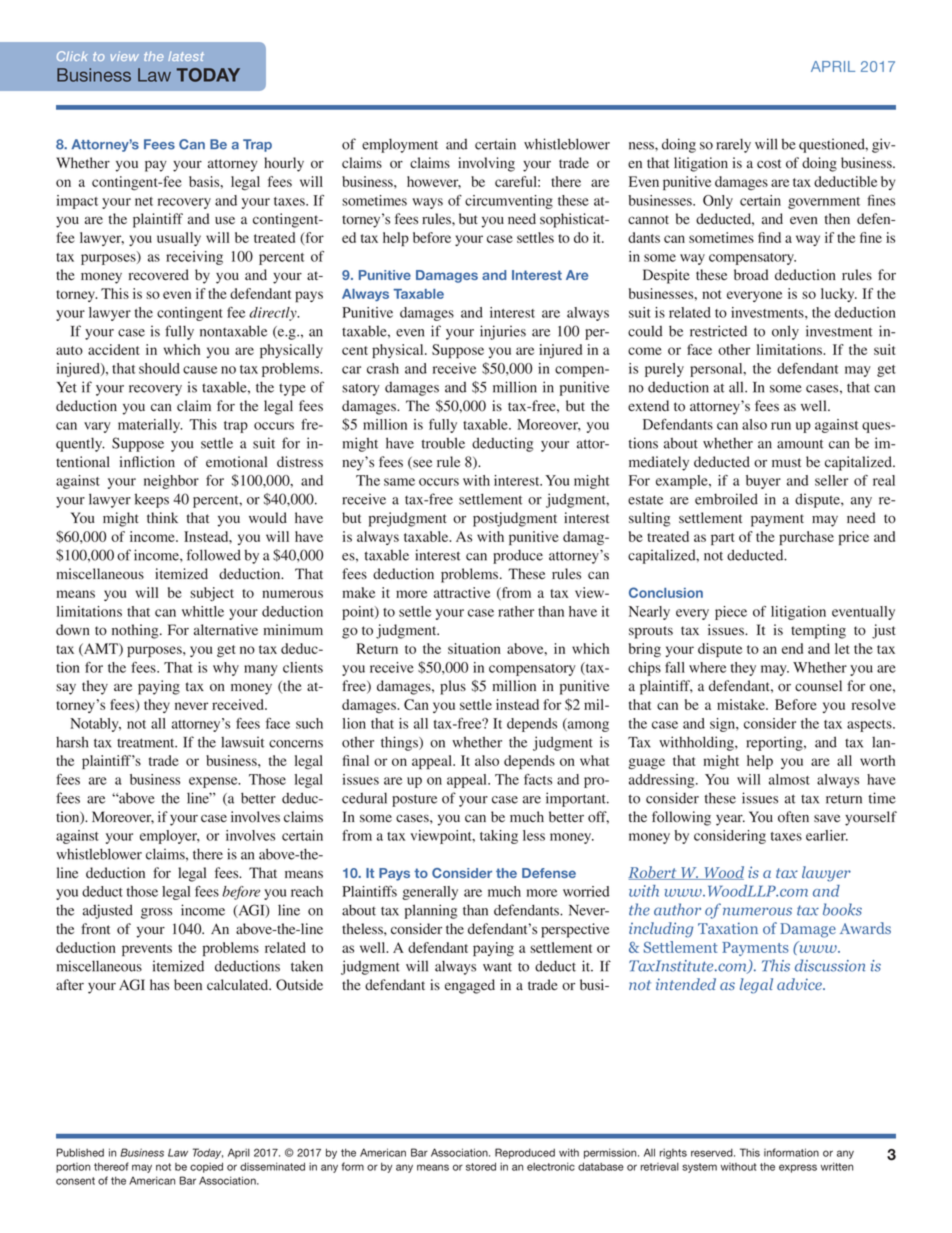 Image resolution: width=952 pixels, height=1233 pixels. I want to click on latest, so click(186, 56).
